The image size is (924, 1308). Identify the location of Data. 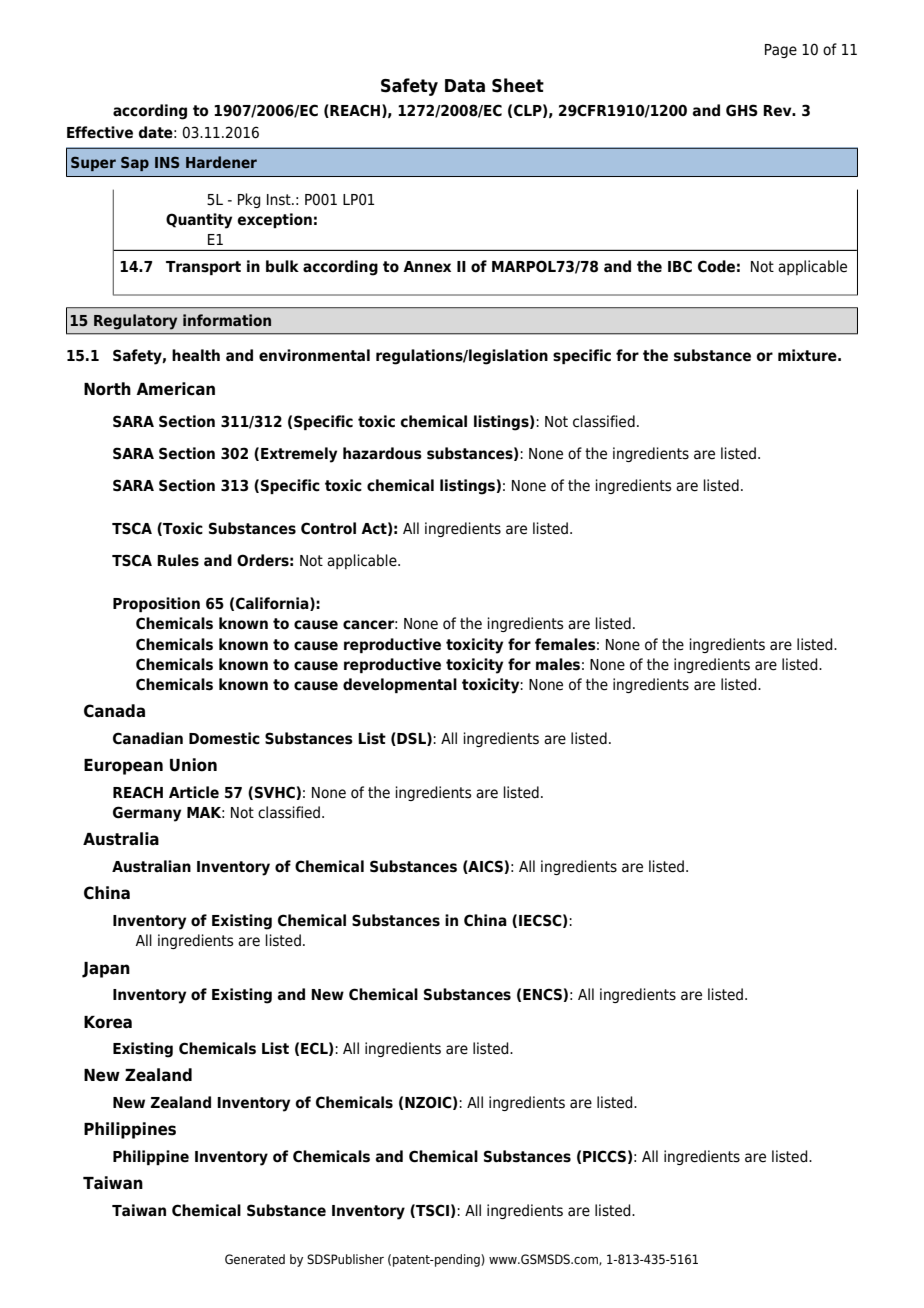
(465, 86).
